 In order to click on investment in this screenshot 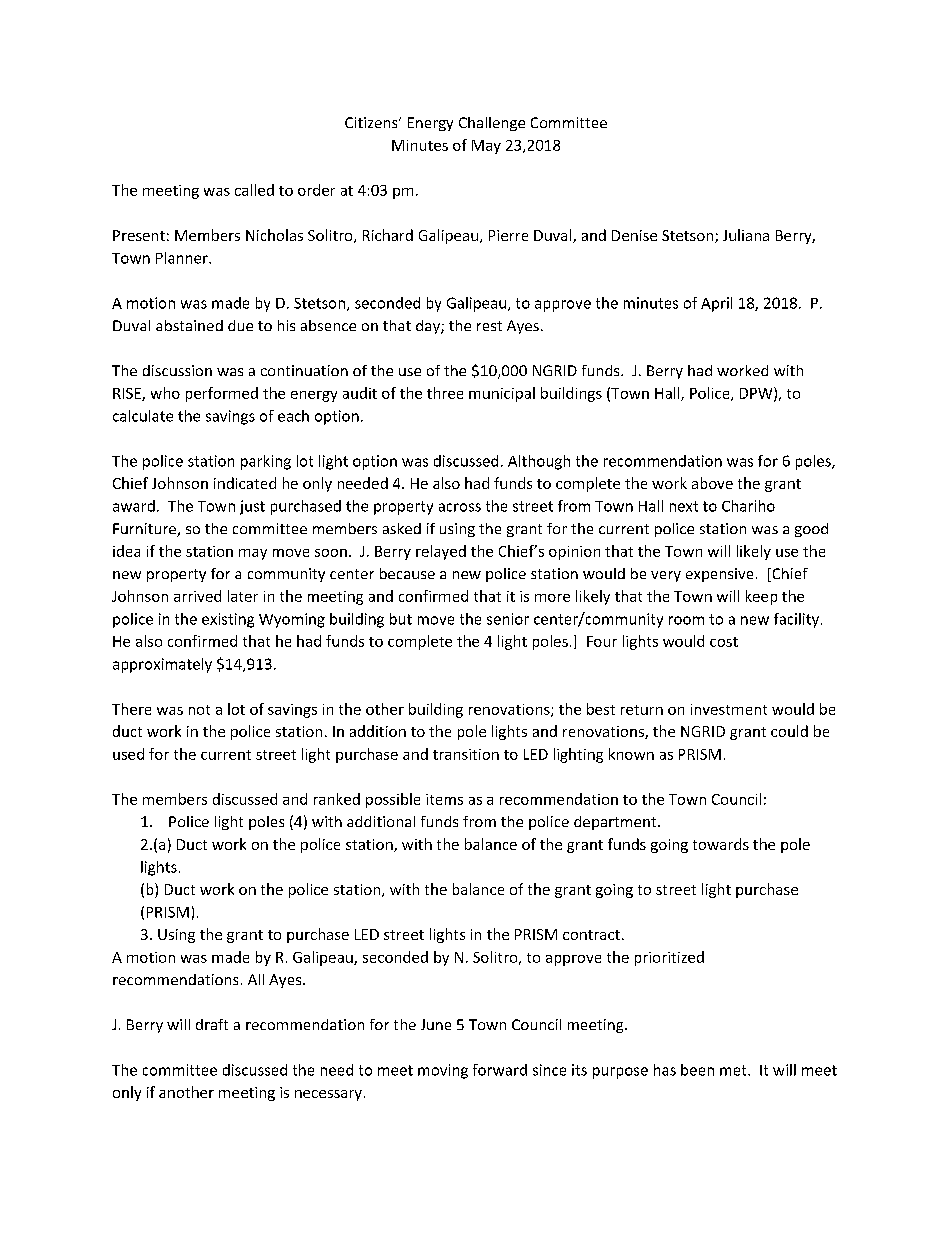, I will do `click(729, 709)`.
